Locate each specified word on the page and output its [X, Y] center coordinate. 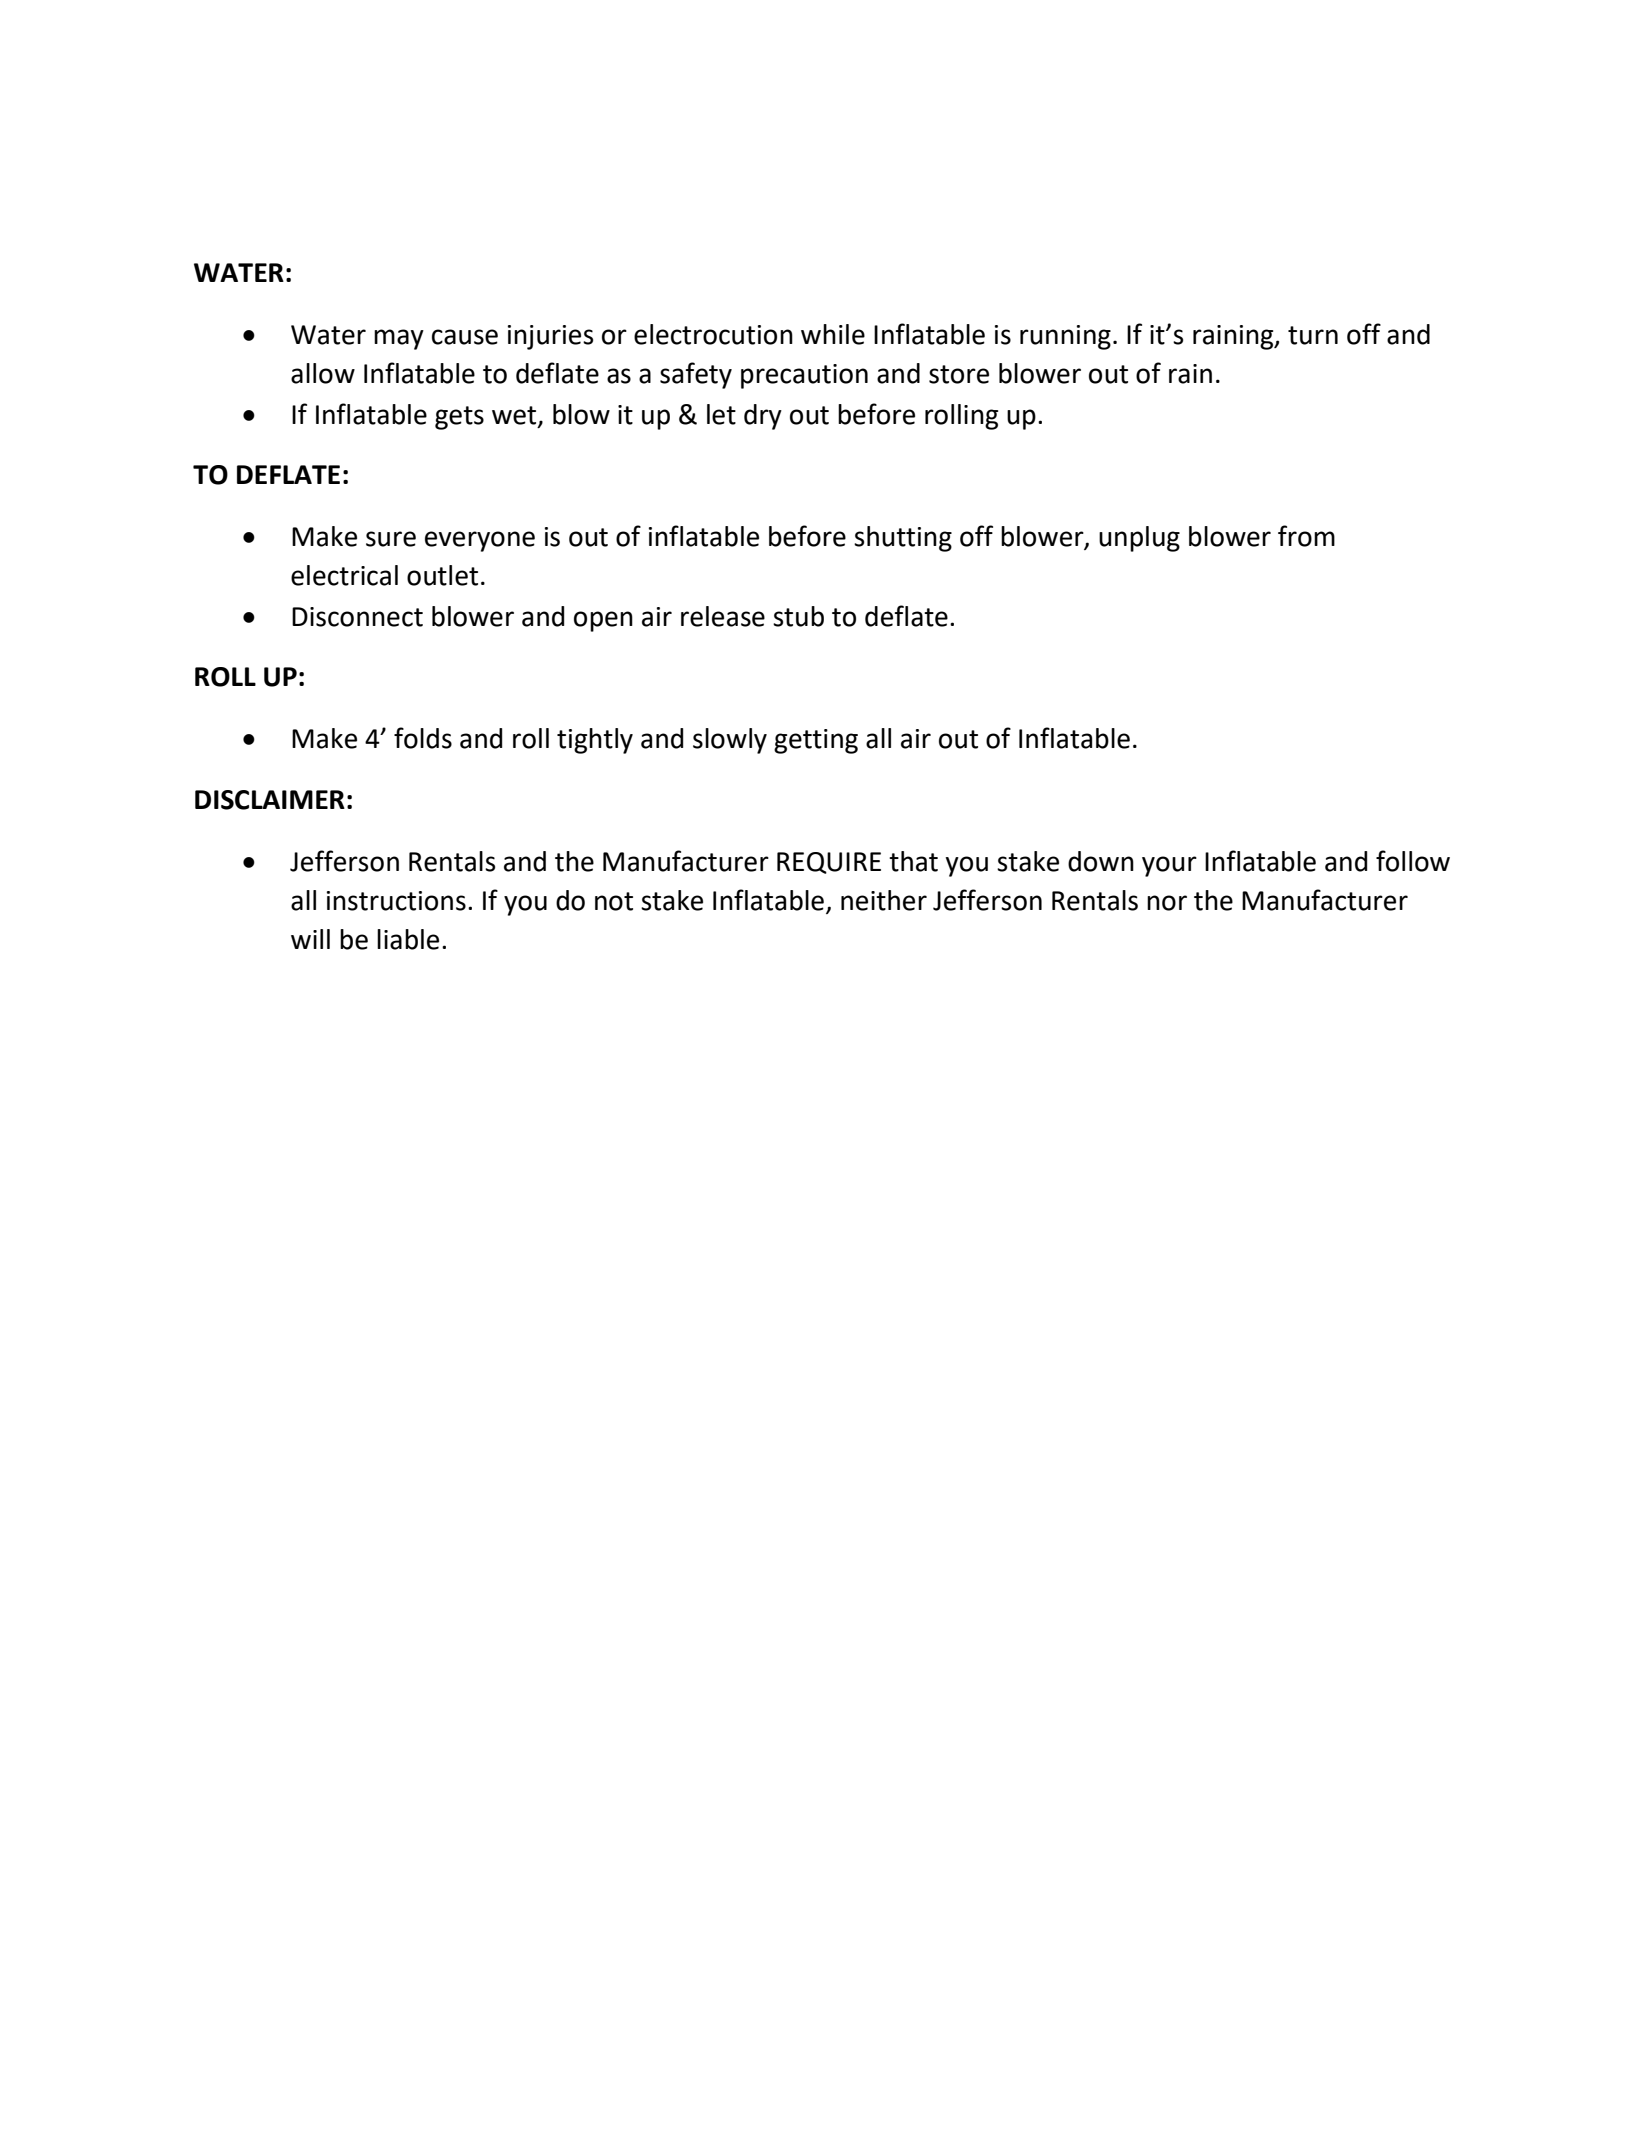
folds [423, 738]
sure [391, 539]
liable [408, 939]
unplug [1139, 539]
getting [816, 741]
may [399, 339]
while [833, 334]
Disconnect [357, 617]
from [1306, 536]
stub [798, 616]
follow [1413, 861]
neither [884, 900]
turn [1313, 335]
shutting [903, 539]
